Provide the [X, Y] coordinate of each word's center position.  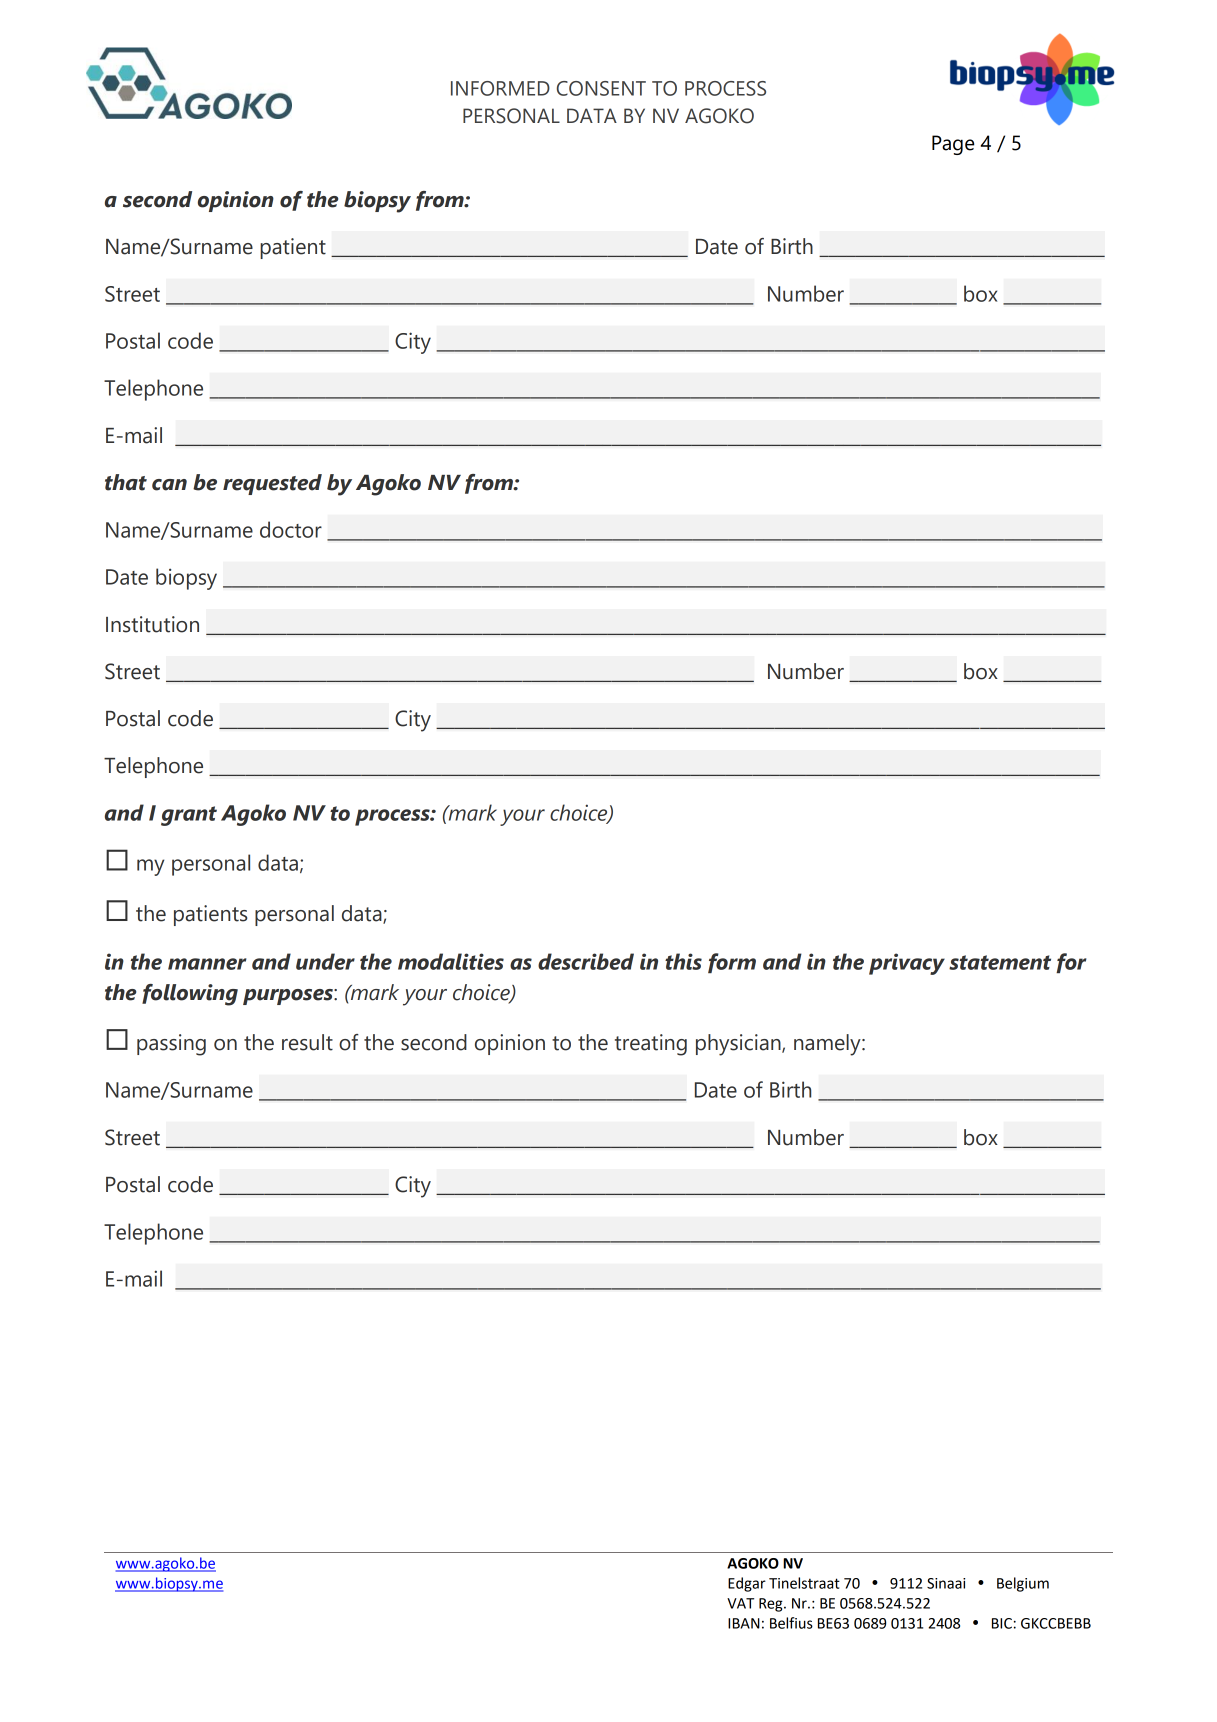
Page [953, 145]
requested [272, 484]
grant [189, 816]
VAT [740, 1603]
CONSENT [601, 88]
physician [739, 1045]
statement [1000, 962]
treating [651, 1045]
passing [171, 1045]
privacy [907, 964]
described [586, 961]
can [169, 485]
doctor [291, 529]
